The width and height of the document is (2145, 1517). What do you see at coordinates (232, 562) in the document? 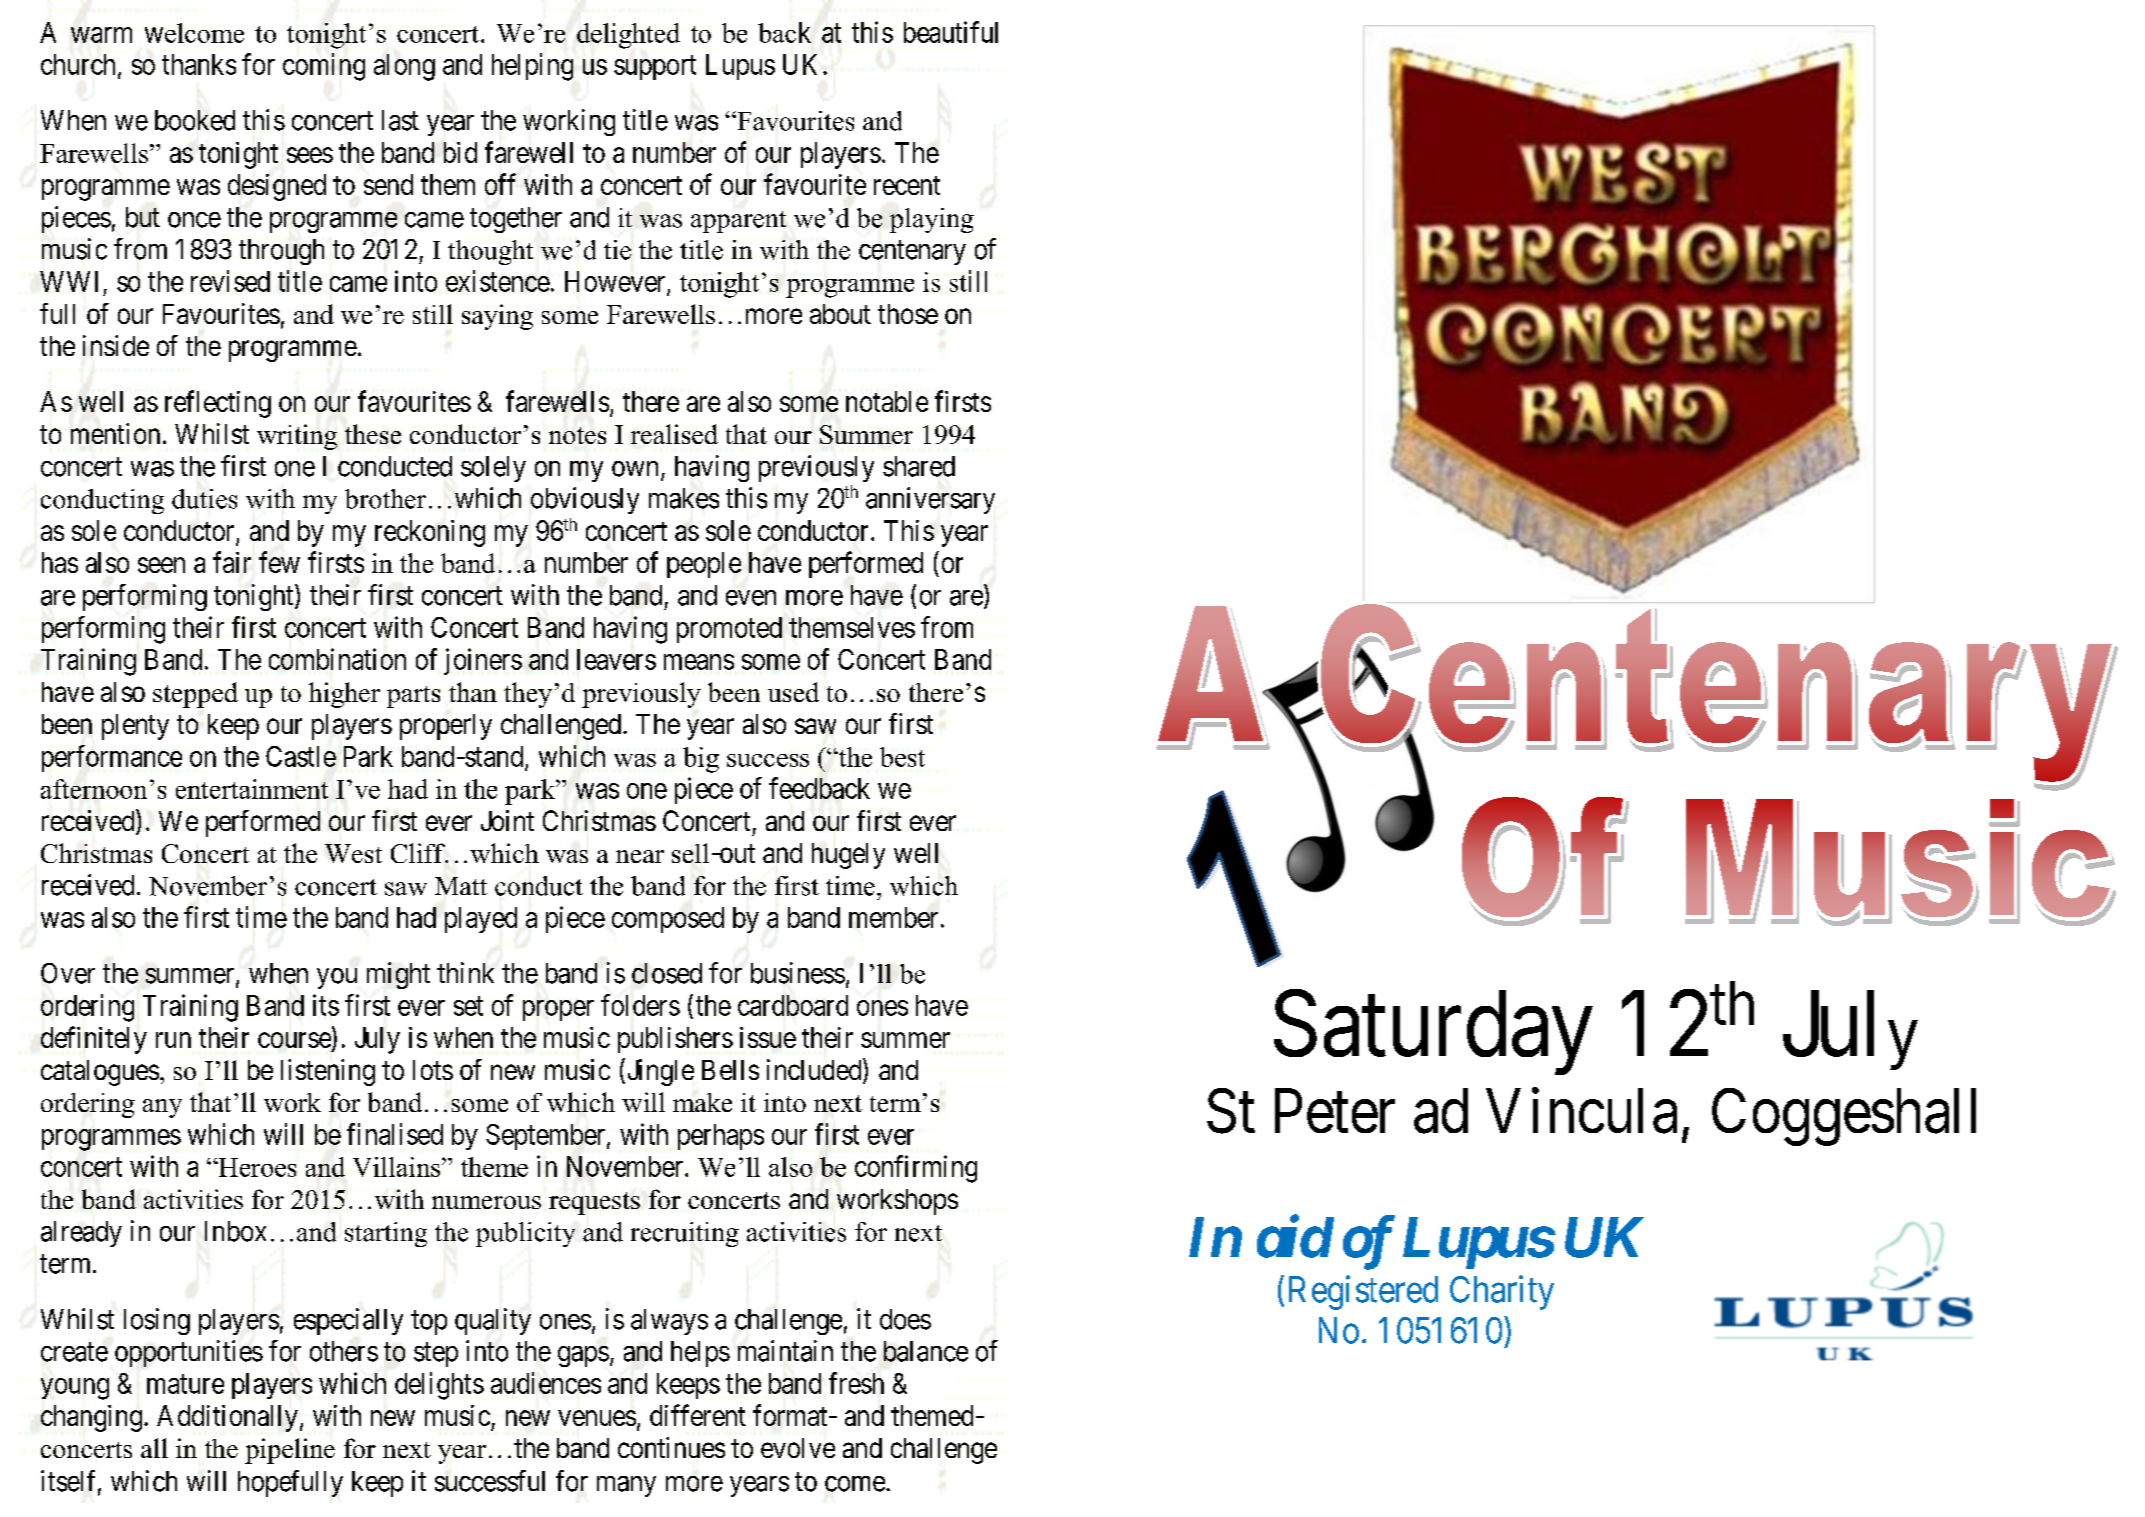
I see `fair` at bounding box center [232, 562].
